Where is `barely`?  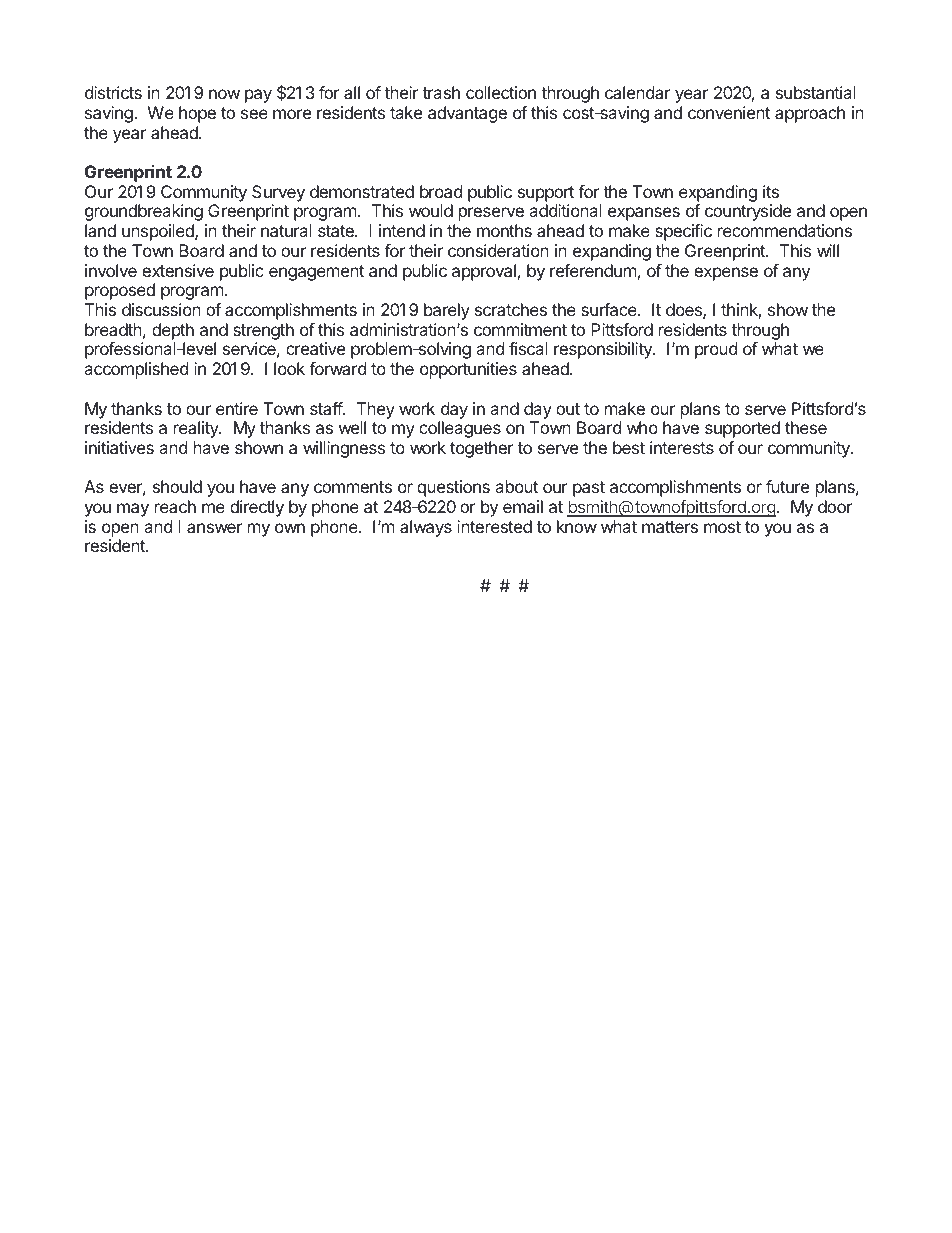
barely is located at coordinates (447, 311).
